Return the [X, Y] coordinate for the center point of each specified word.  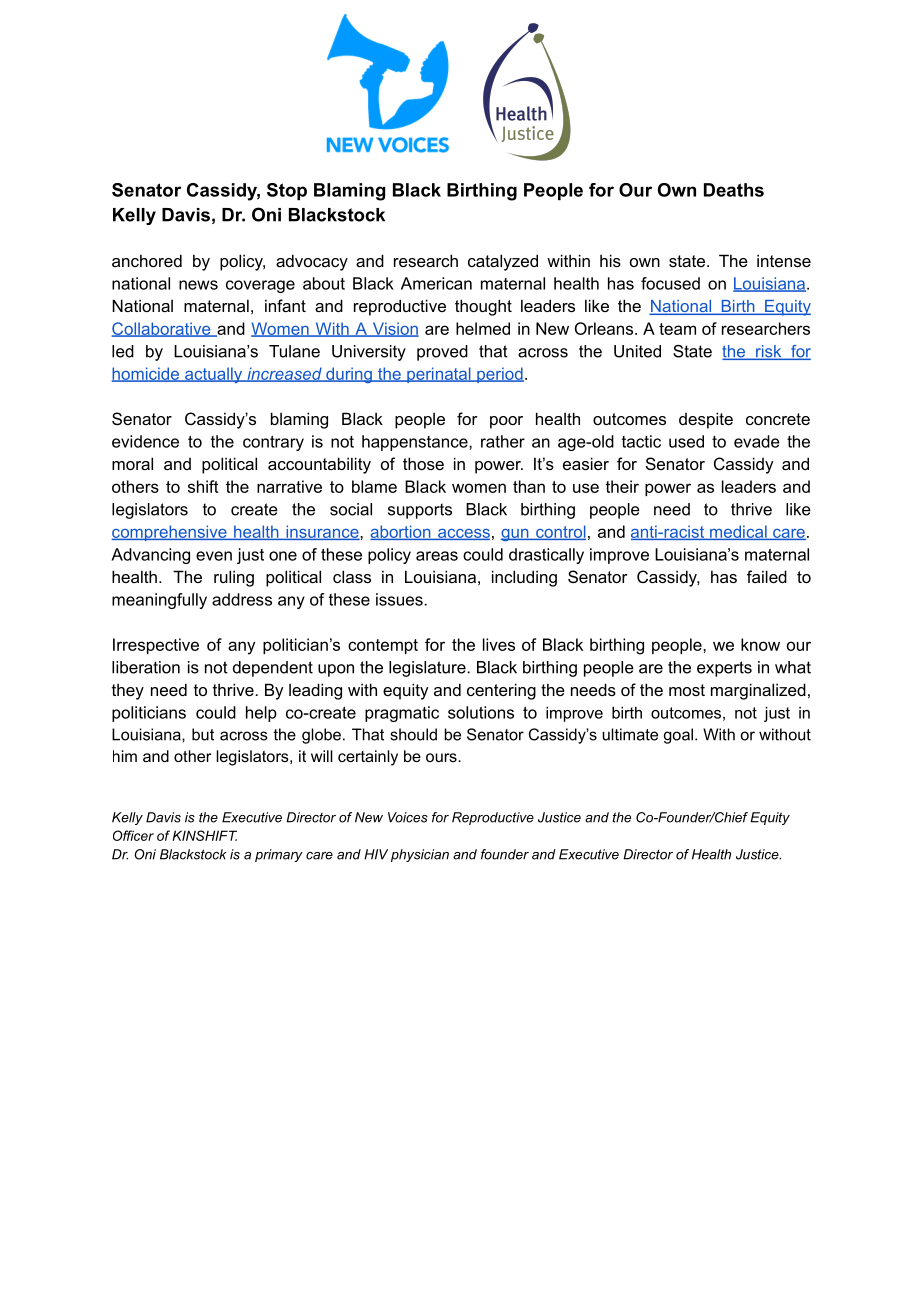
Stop [287, 191]
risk [769, 352]
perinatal [439, 375]
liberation [146, 667]
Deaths [734, 190]
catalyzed [503, 262]
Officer [133, 835]
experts [724, 669]
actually [214, 375]
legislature [428, 669]
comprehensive [170, 533]
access [463, 534]
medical [738, 532]
